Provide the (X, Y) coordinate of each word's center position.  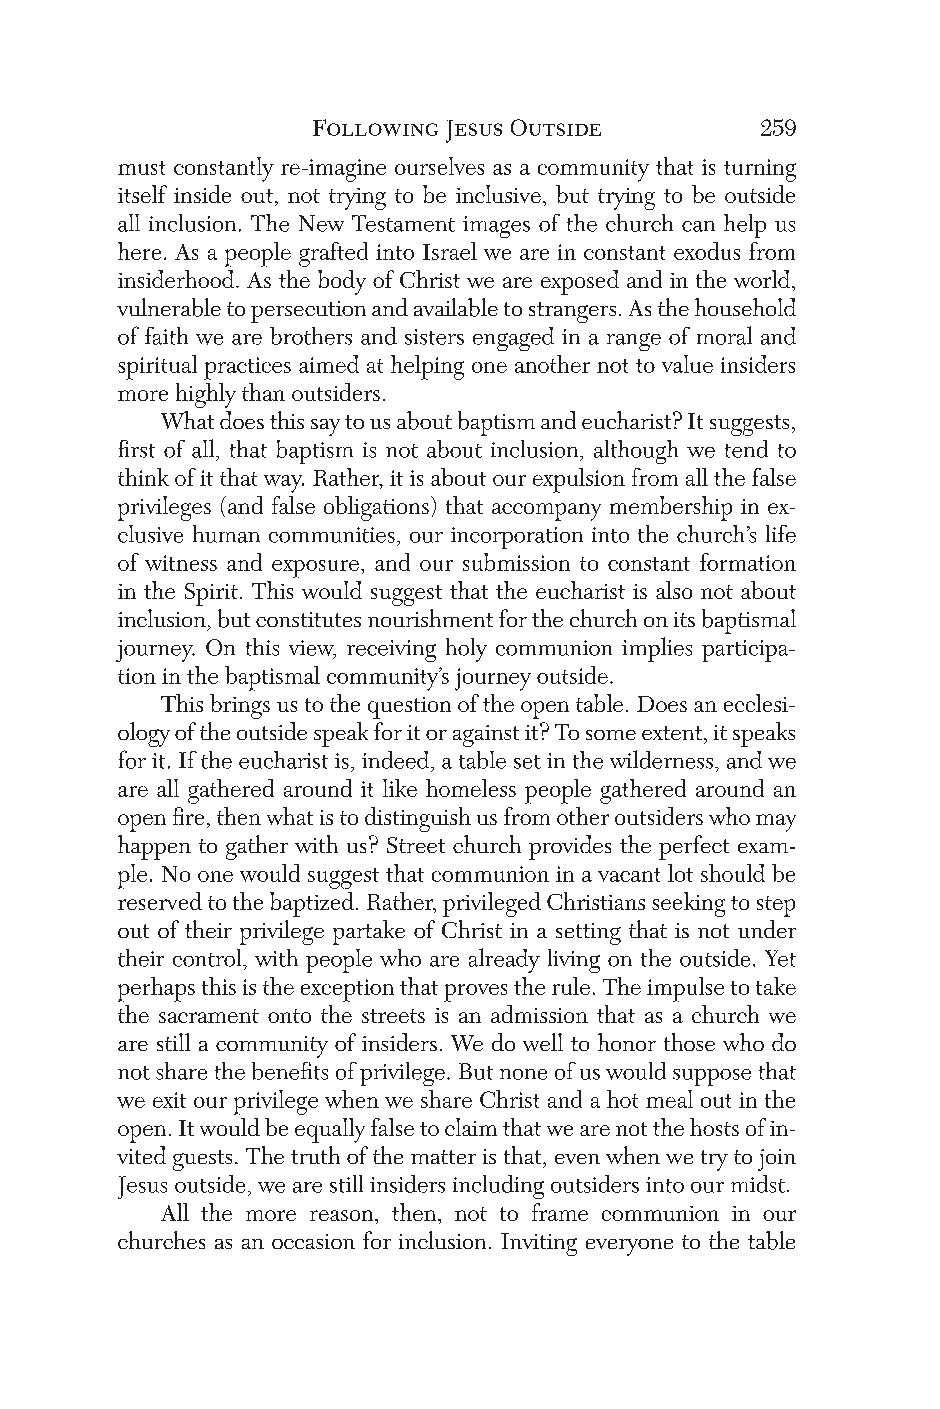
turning (760, 170)
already (504, 960)
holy (466, 650)
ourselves (439, 166)
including (498, 1187)
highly (206, 395)
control (208, 958)
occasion (313, 1241)
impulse (685, 989)
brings (240, 706)
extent (673, 733)
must (141, 168)
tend (746, 449)
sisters (434, 337)
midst (758, 1184)
